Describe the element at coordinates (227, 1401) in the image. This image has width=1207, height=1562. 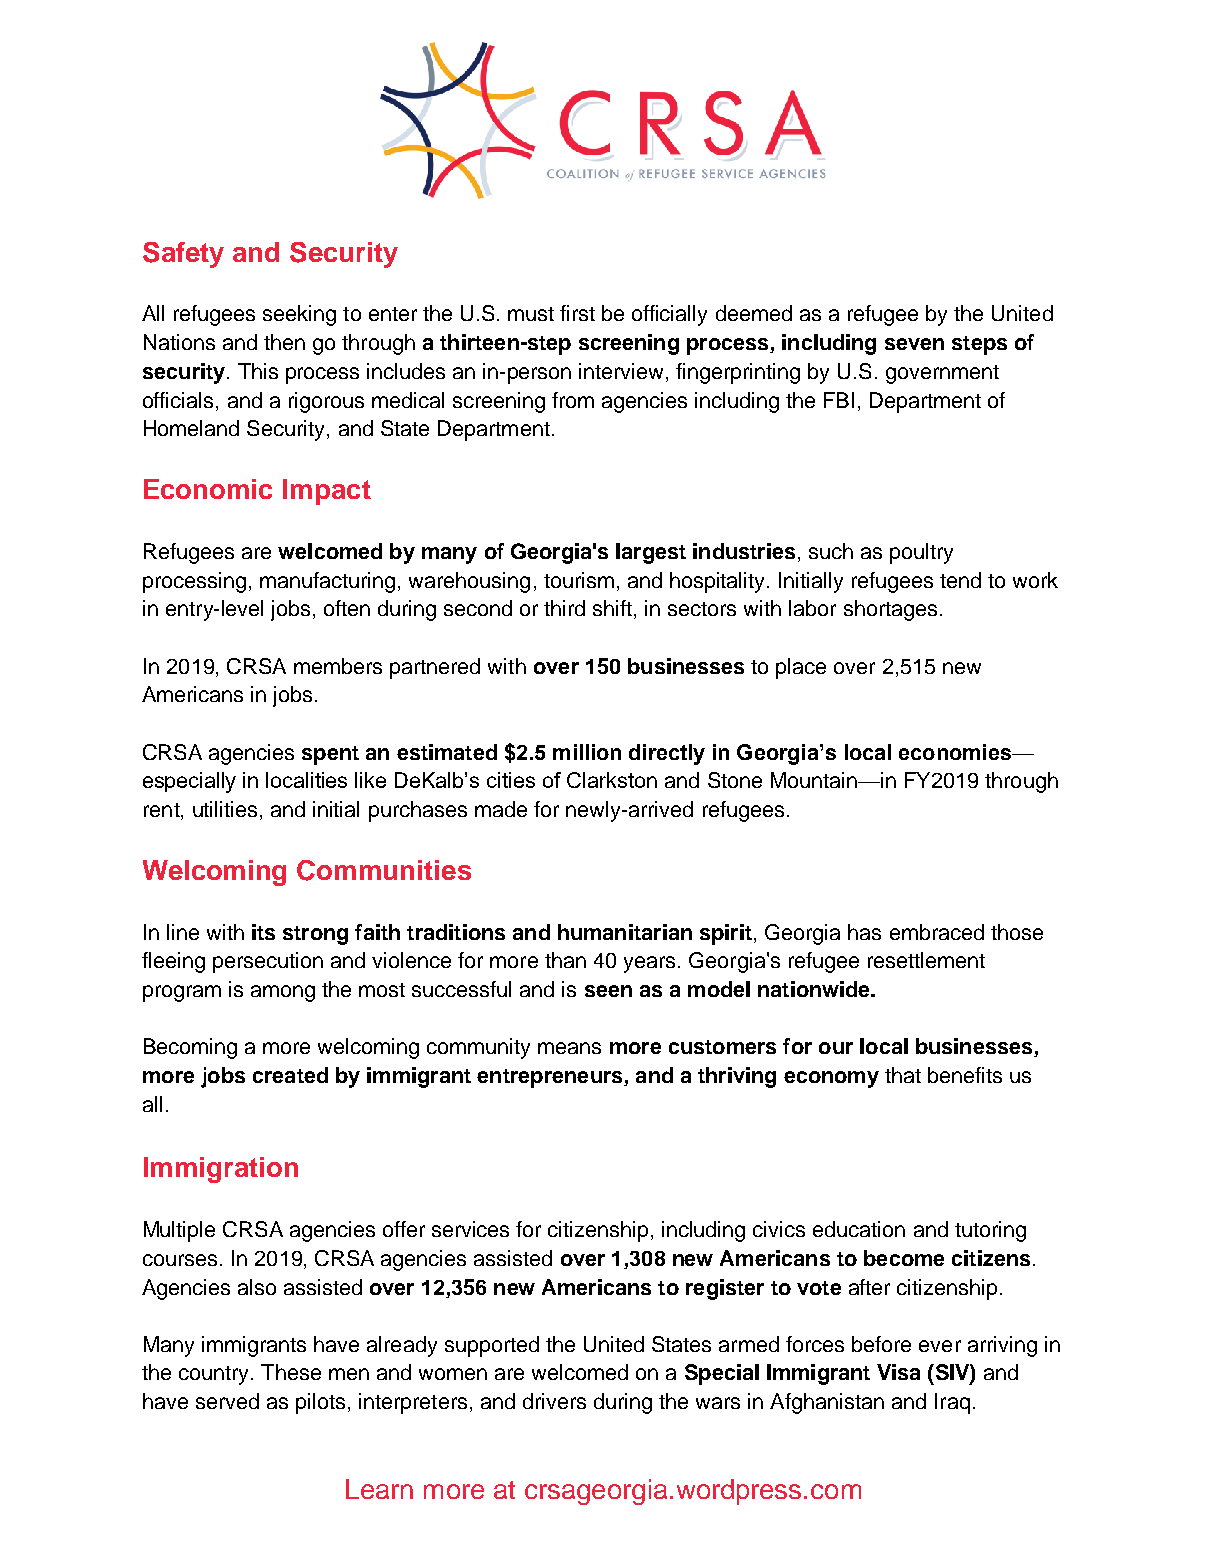
I see `served` at that location.
